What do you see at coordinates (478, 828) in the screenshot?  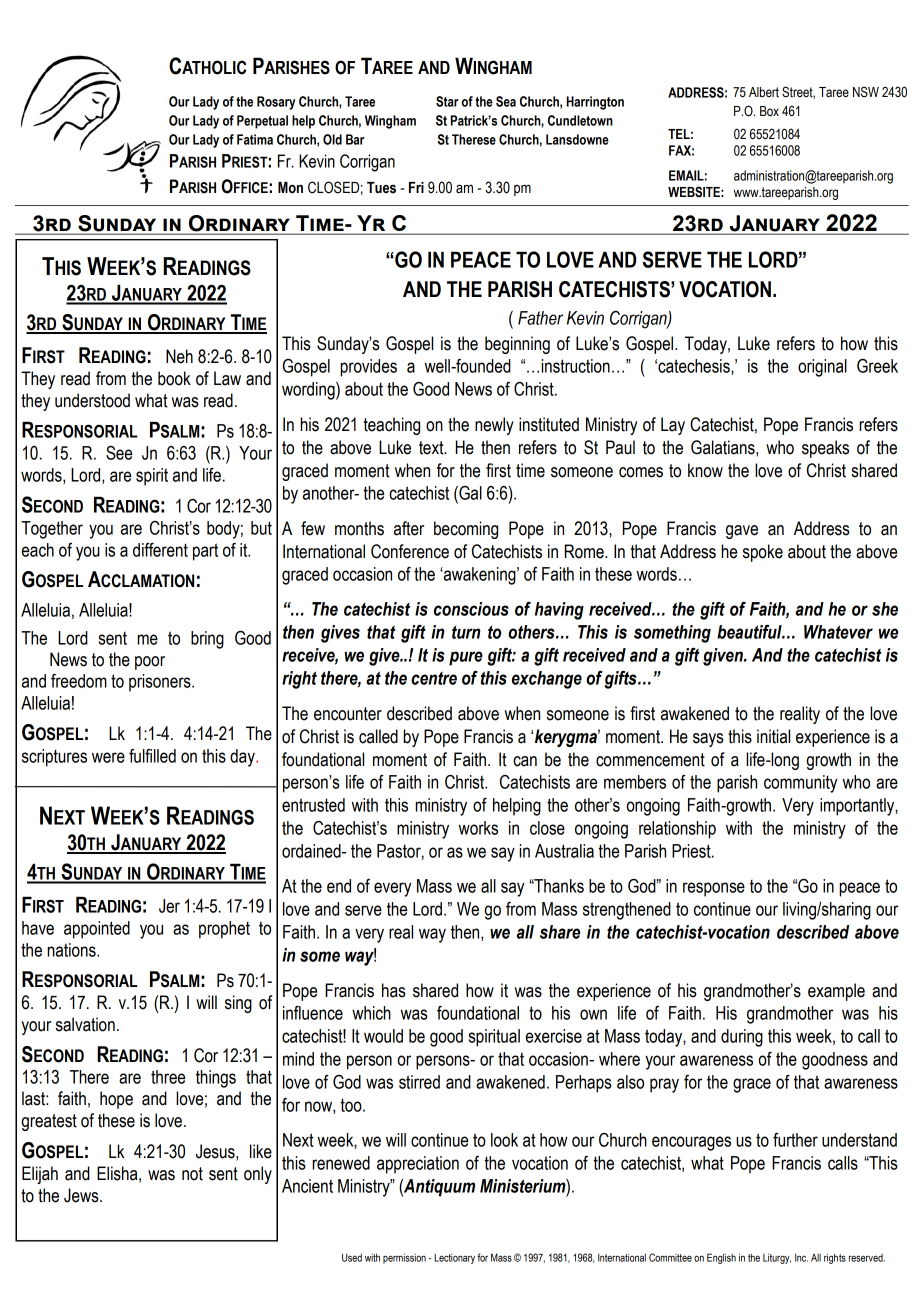 I see `works` at bounding box center [478, 828].
